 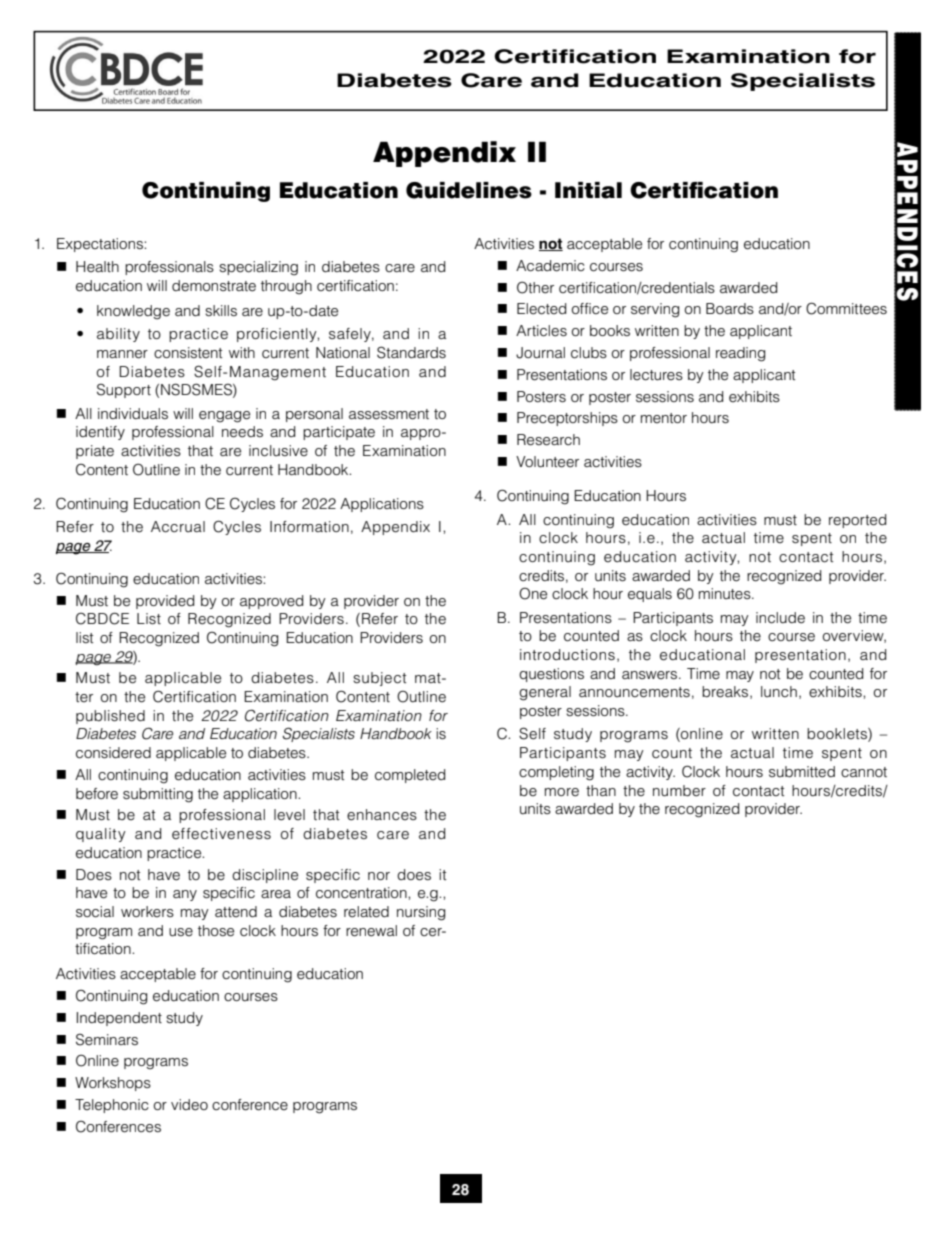 I want to click on mentor, so click(x=664, y=418).
